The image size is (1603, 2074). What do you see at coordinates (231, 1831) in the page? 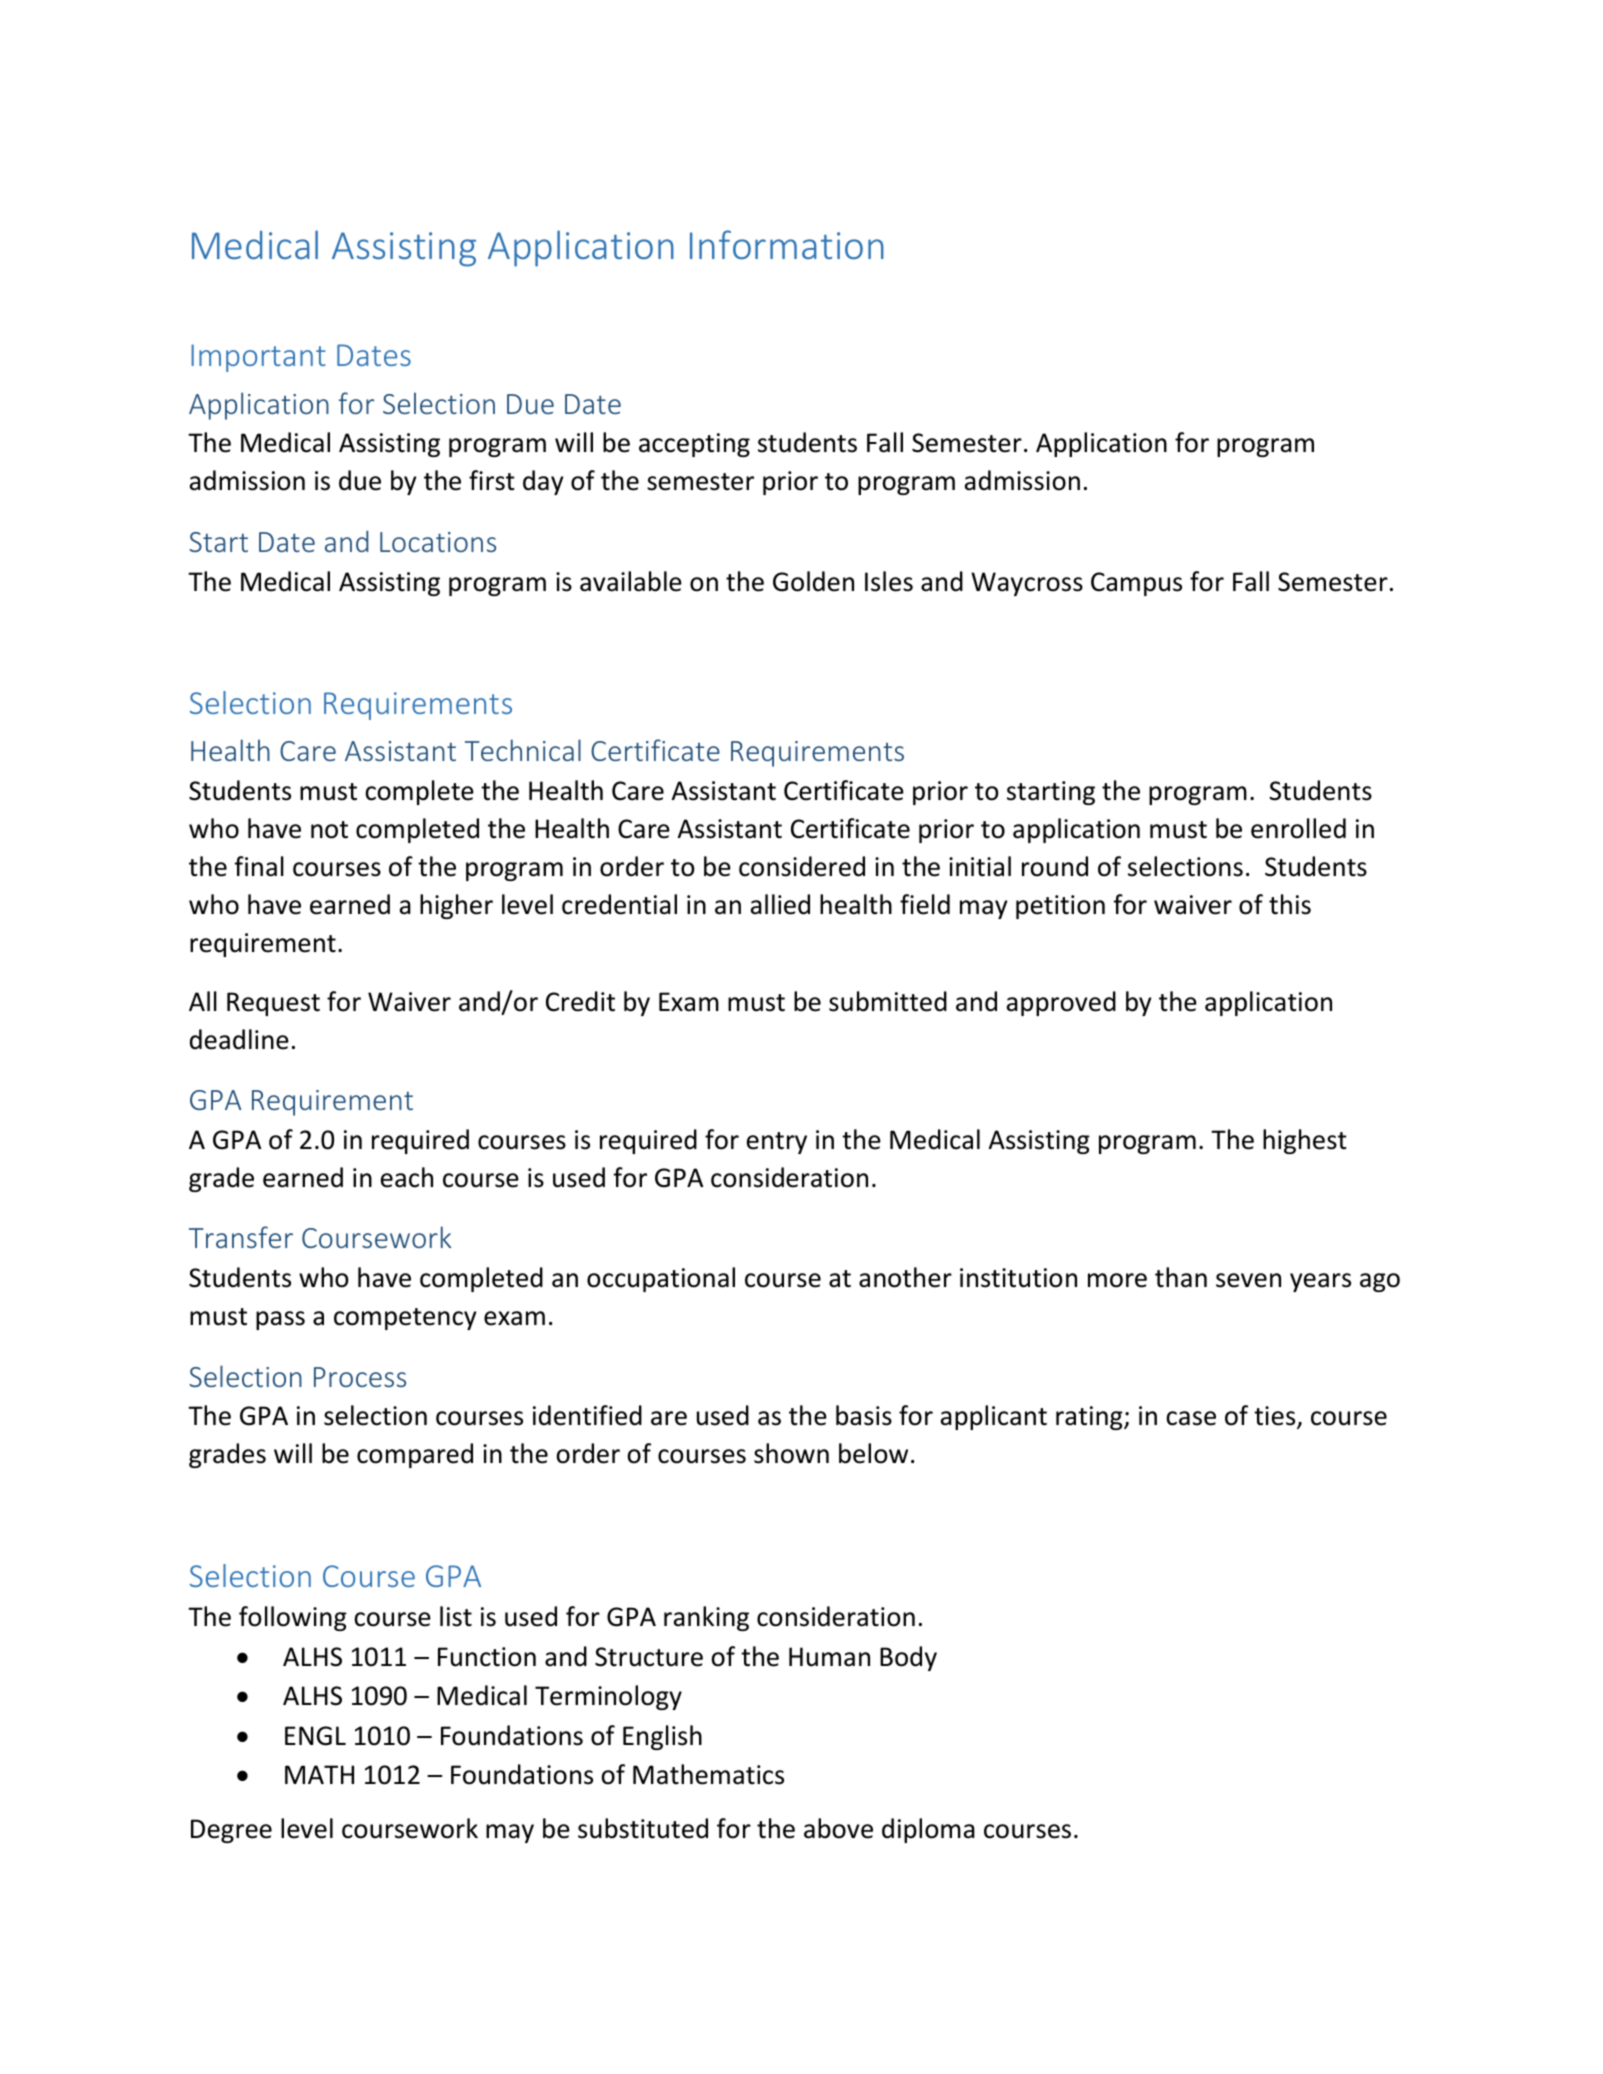
I see `Degree` at bounding box center [231, 1831].
